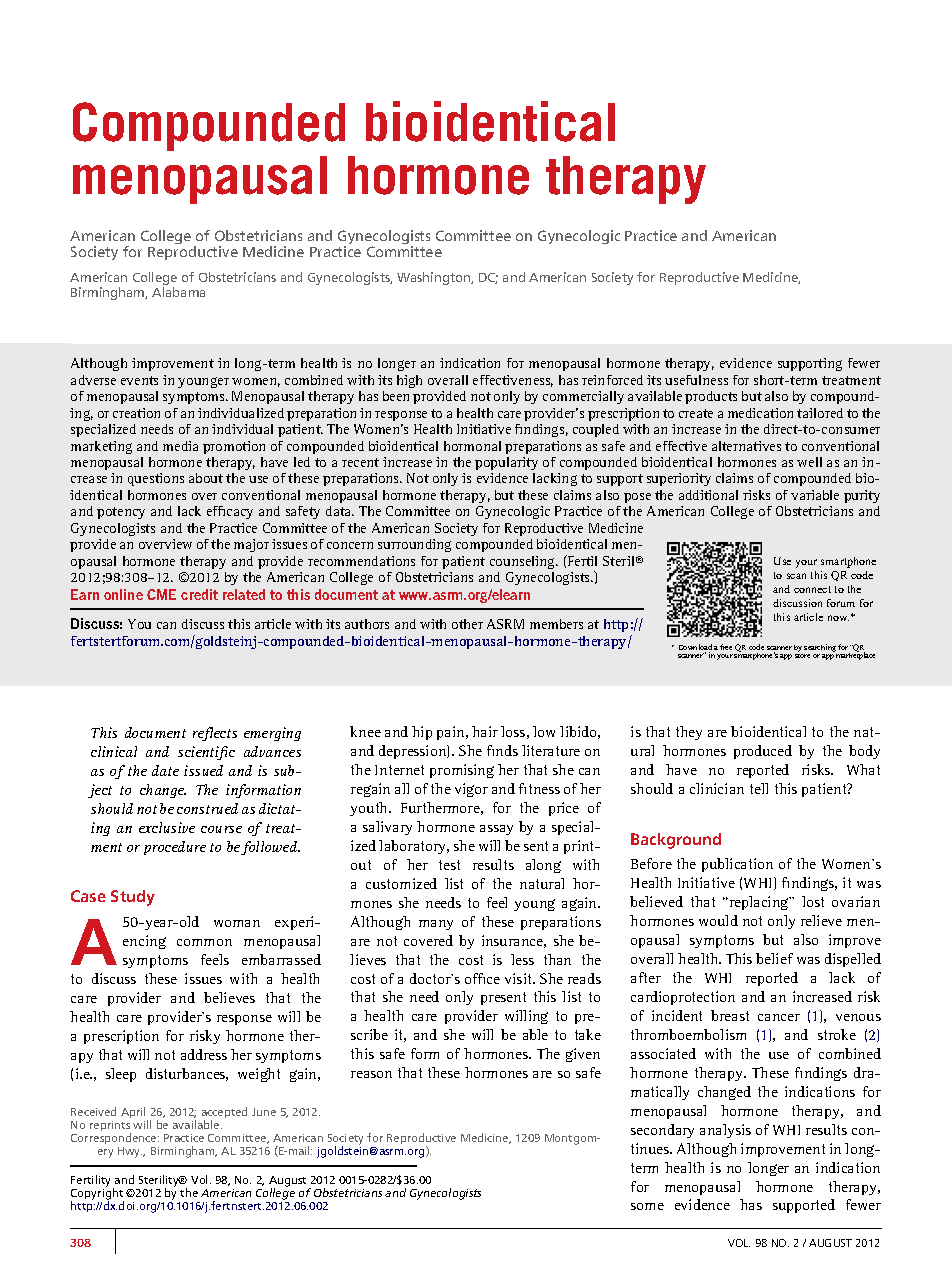 Image resolution: width=952 pixels, height=1280 pixels. What do you see at coordinates (485, 731) in the screenshot?
I see `hair` at bounding box center [485, 731].
